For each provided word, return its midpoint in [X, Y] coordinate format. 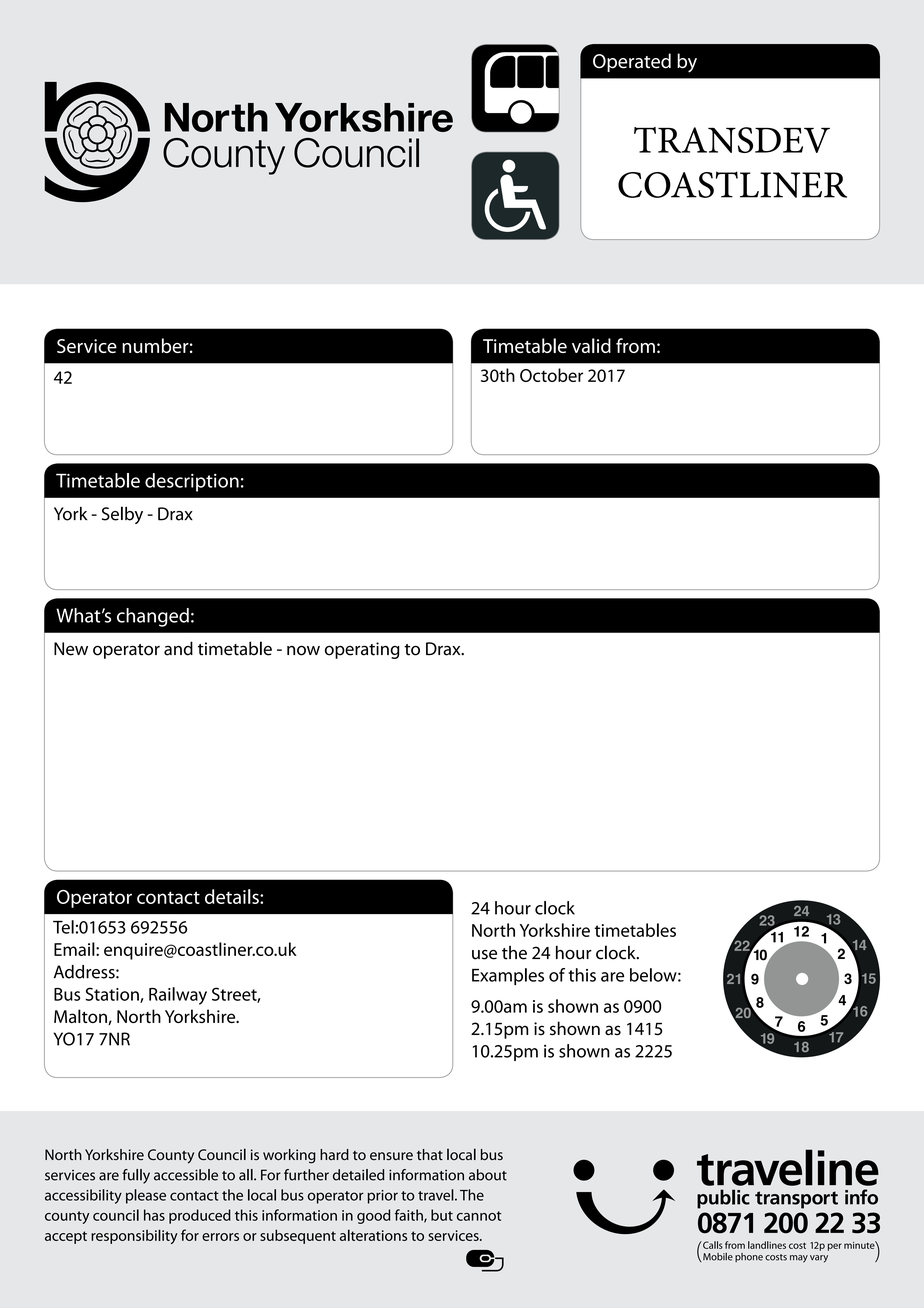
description [192, 482]
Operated [632, 62]
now [303, 650]
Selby [122, 515]
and [178, 648]
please [146, 1196]
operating [362, 650]
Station [113, 995]
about [488, 1175]
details [233, 896]
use [484, 955]
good [373, 1216]
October [551, 375]
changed [153, 617]
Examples [508, 976]
